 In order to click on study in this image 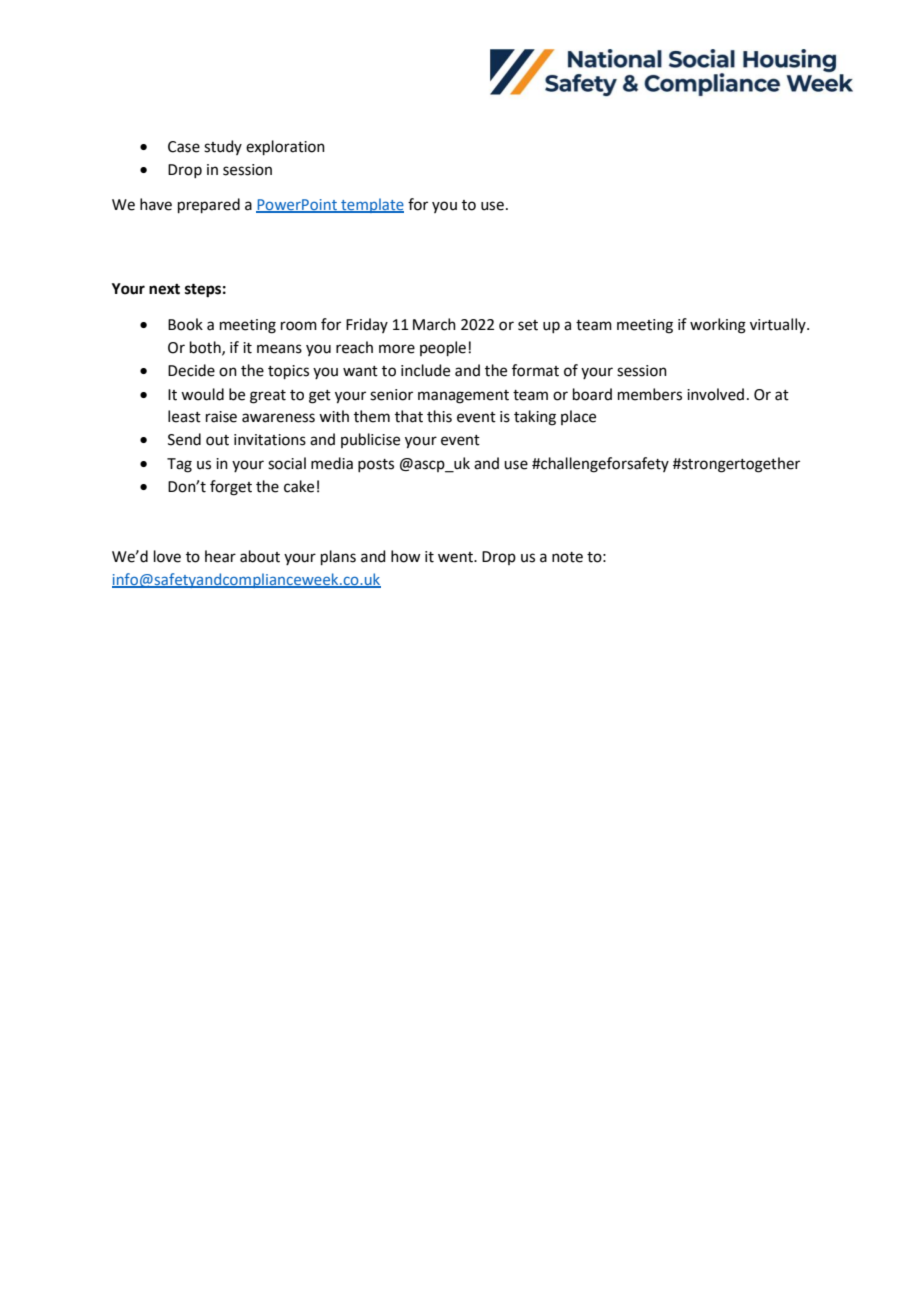, I will do `click(223, 147)`.
